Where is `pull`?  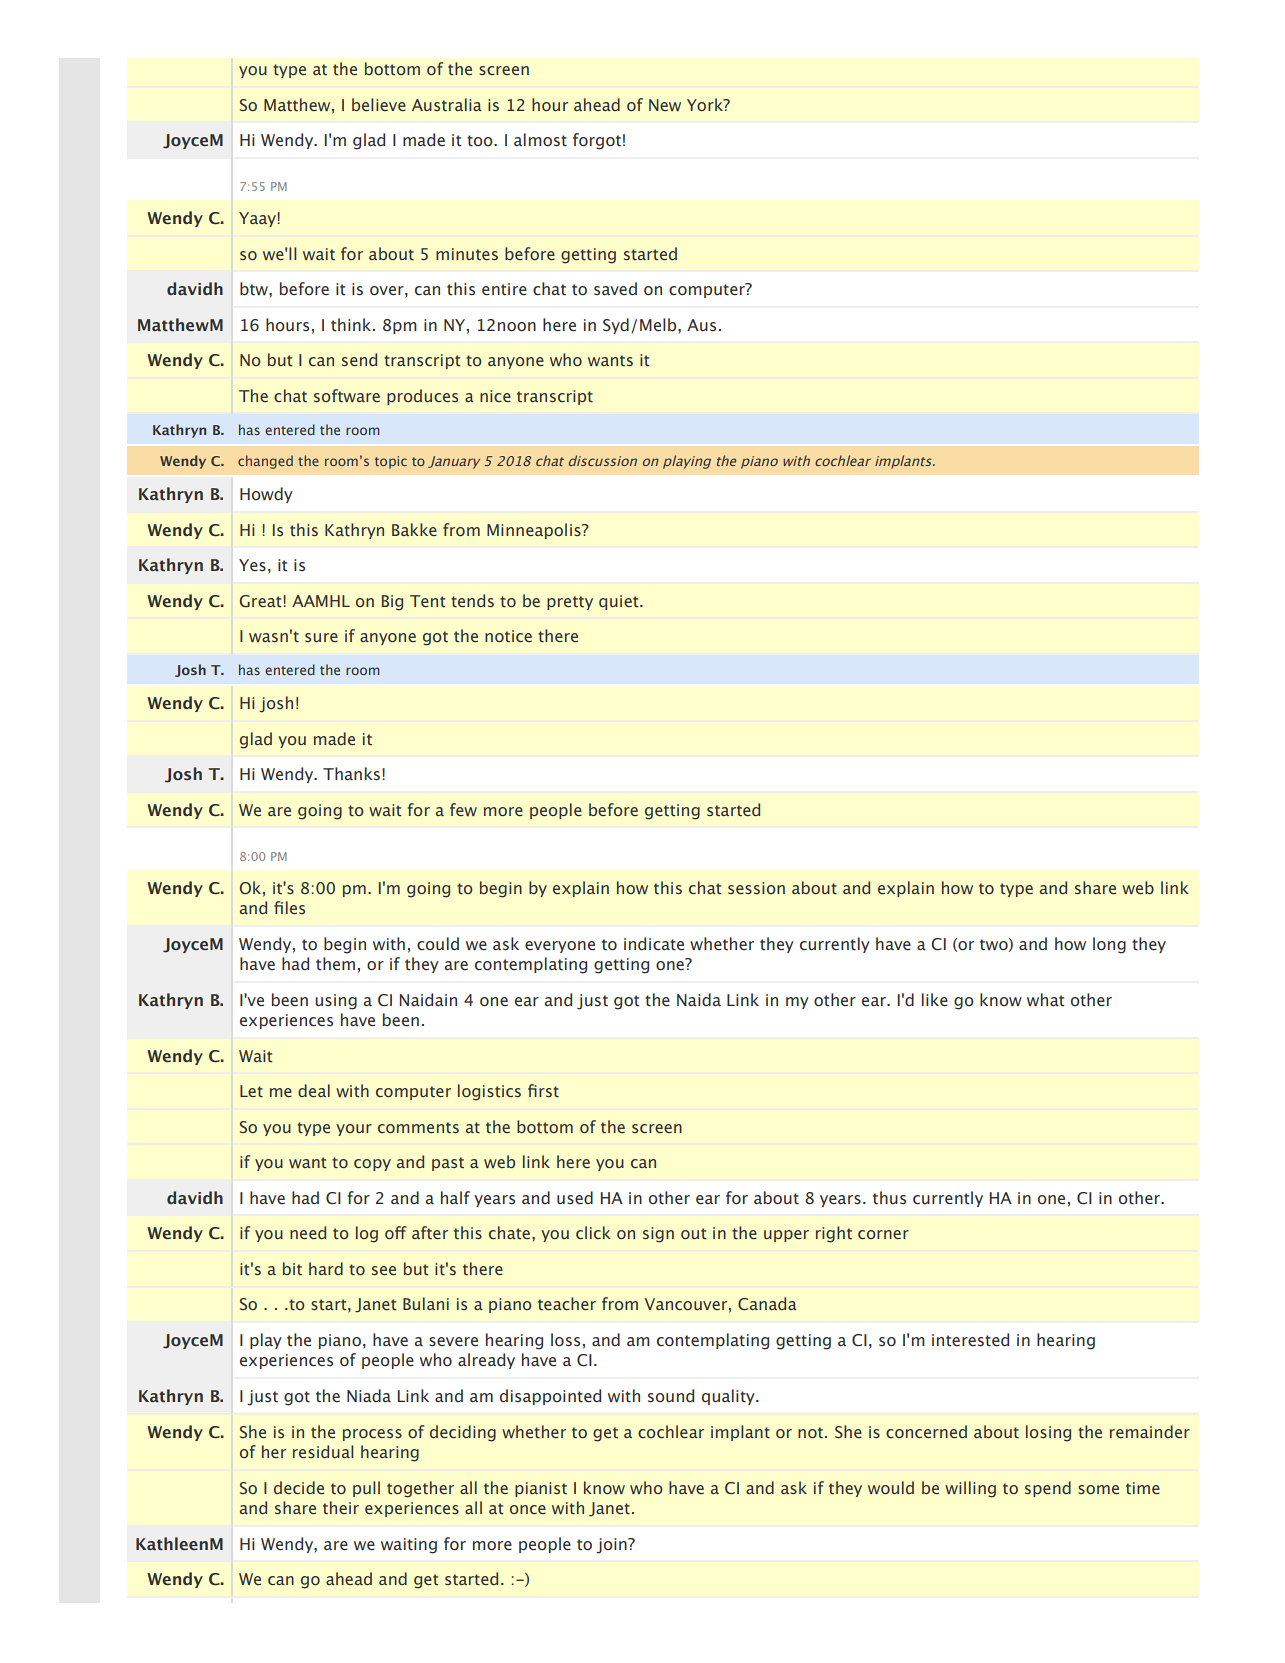 pull is located at coordinates (366, 1489).
